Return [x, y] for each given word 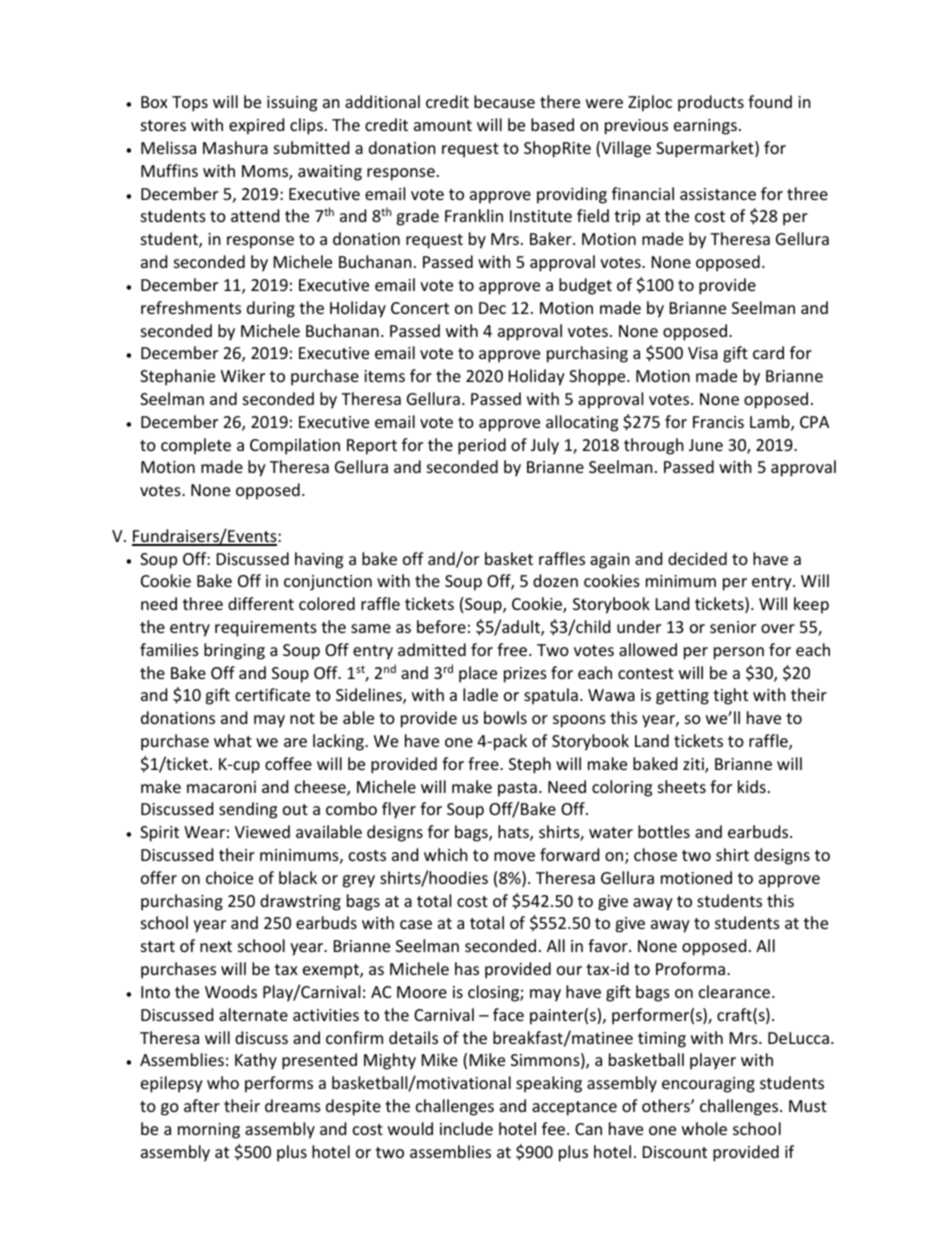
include [466, 1128]
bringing [234, 651]
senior [733, 627]
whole [704, 1128]
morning [209, 1131]
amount [443, 125]
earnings [705, 127]
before [441, 626]
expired [256, 126]
